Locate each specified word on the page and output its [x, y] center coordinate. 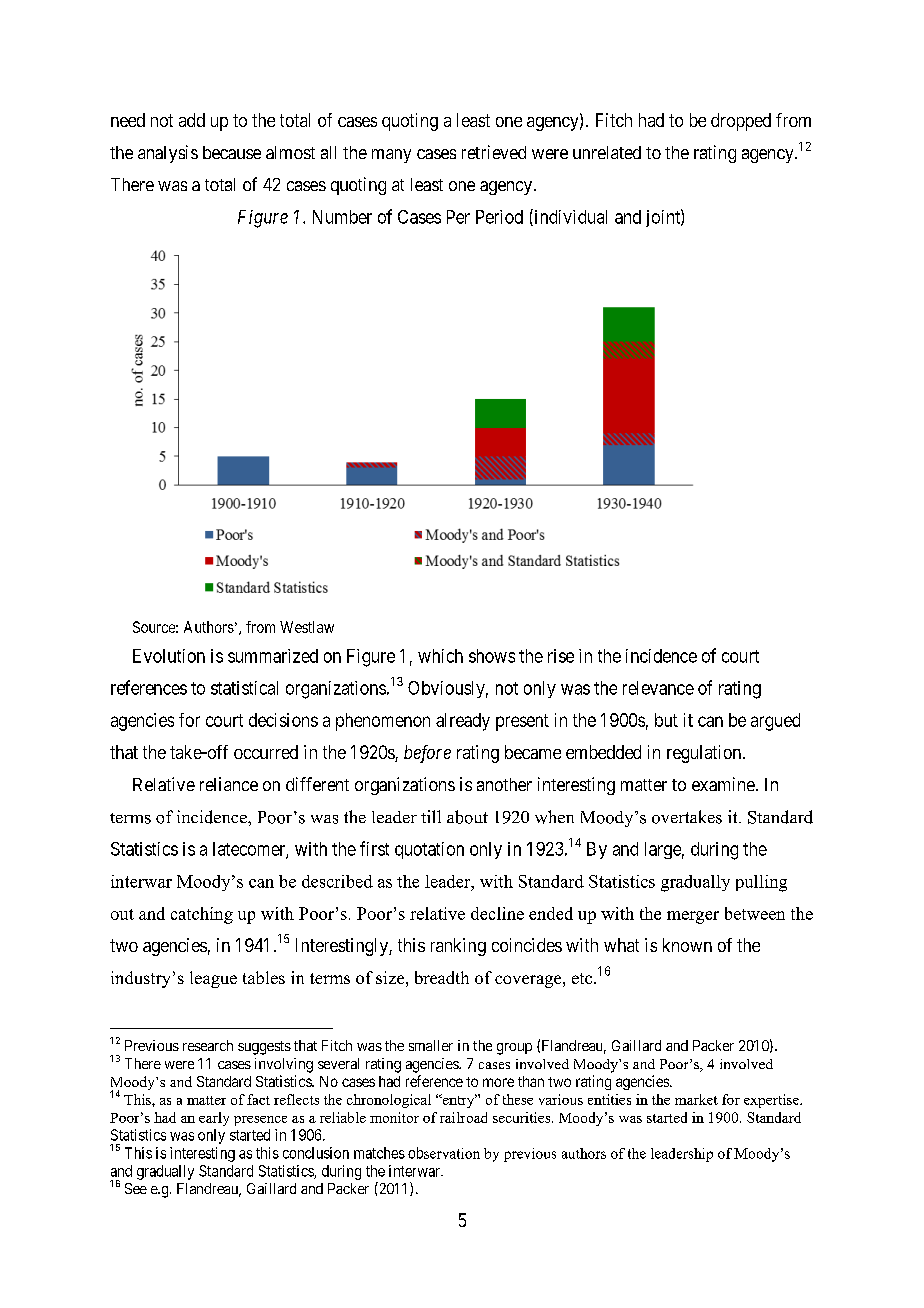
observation [444, 1153]
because [232, 152]
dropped [741, 122]
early [214, 1119]
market [696, 1099]
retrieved [494, 152]
